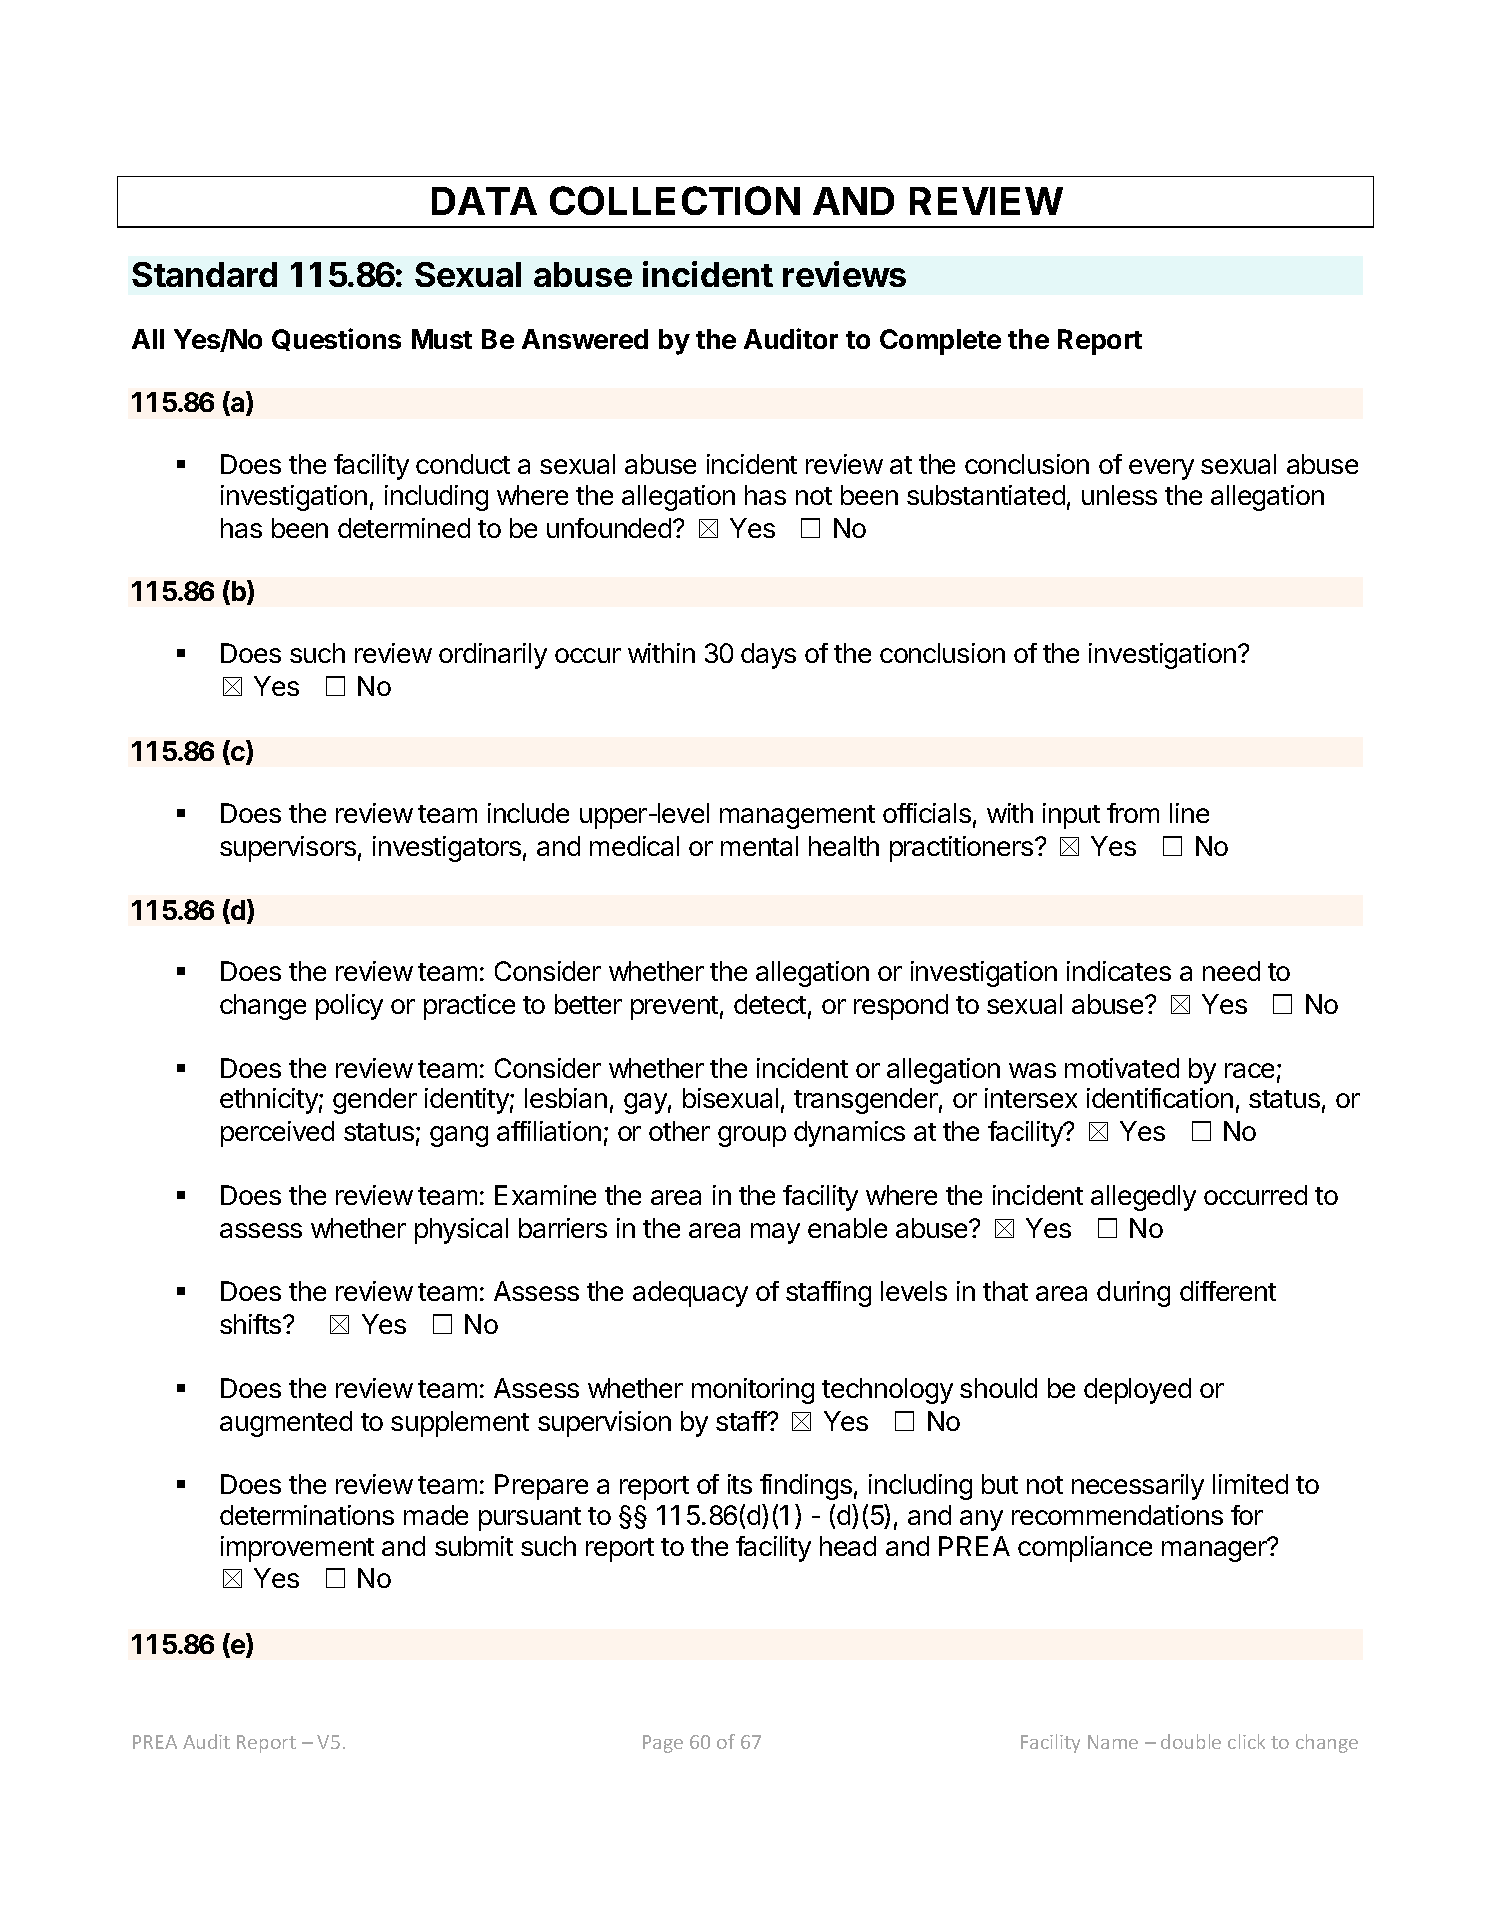  Describe the element at coordinates (752, 1136) in the image. I see `group` at that location.
